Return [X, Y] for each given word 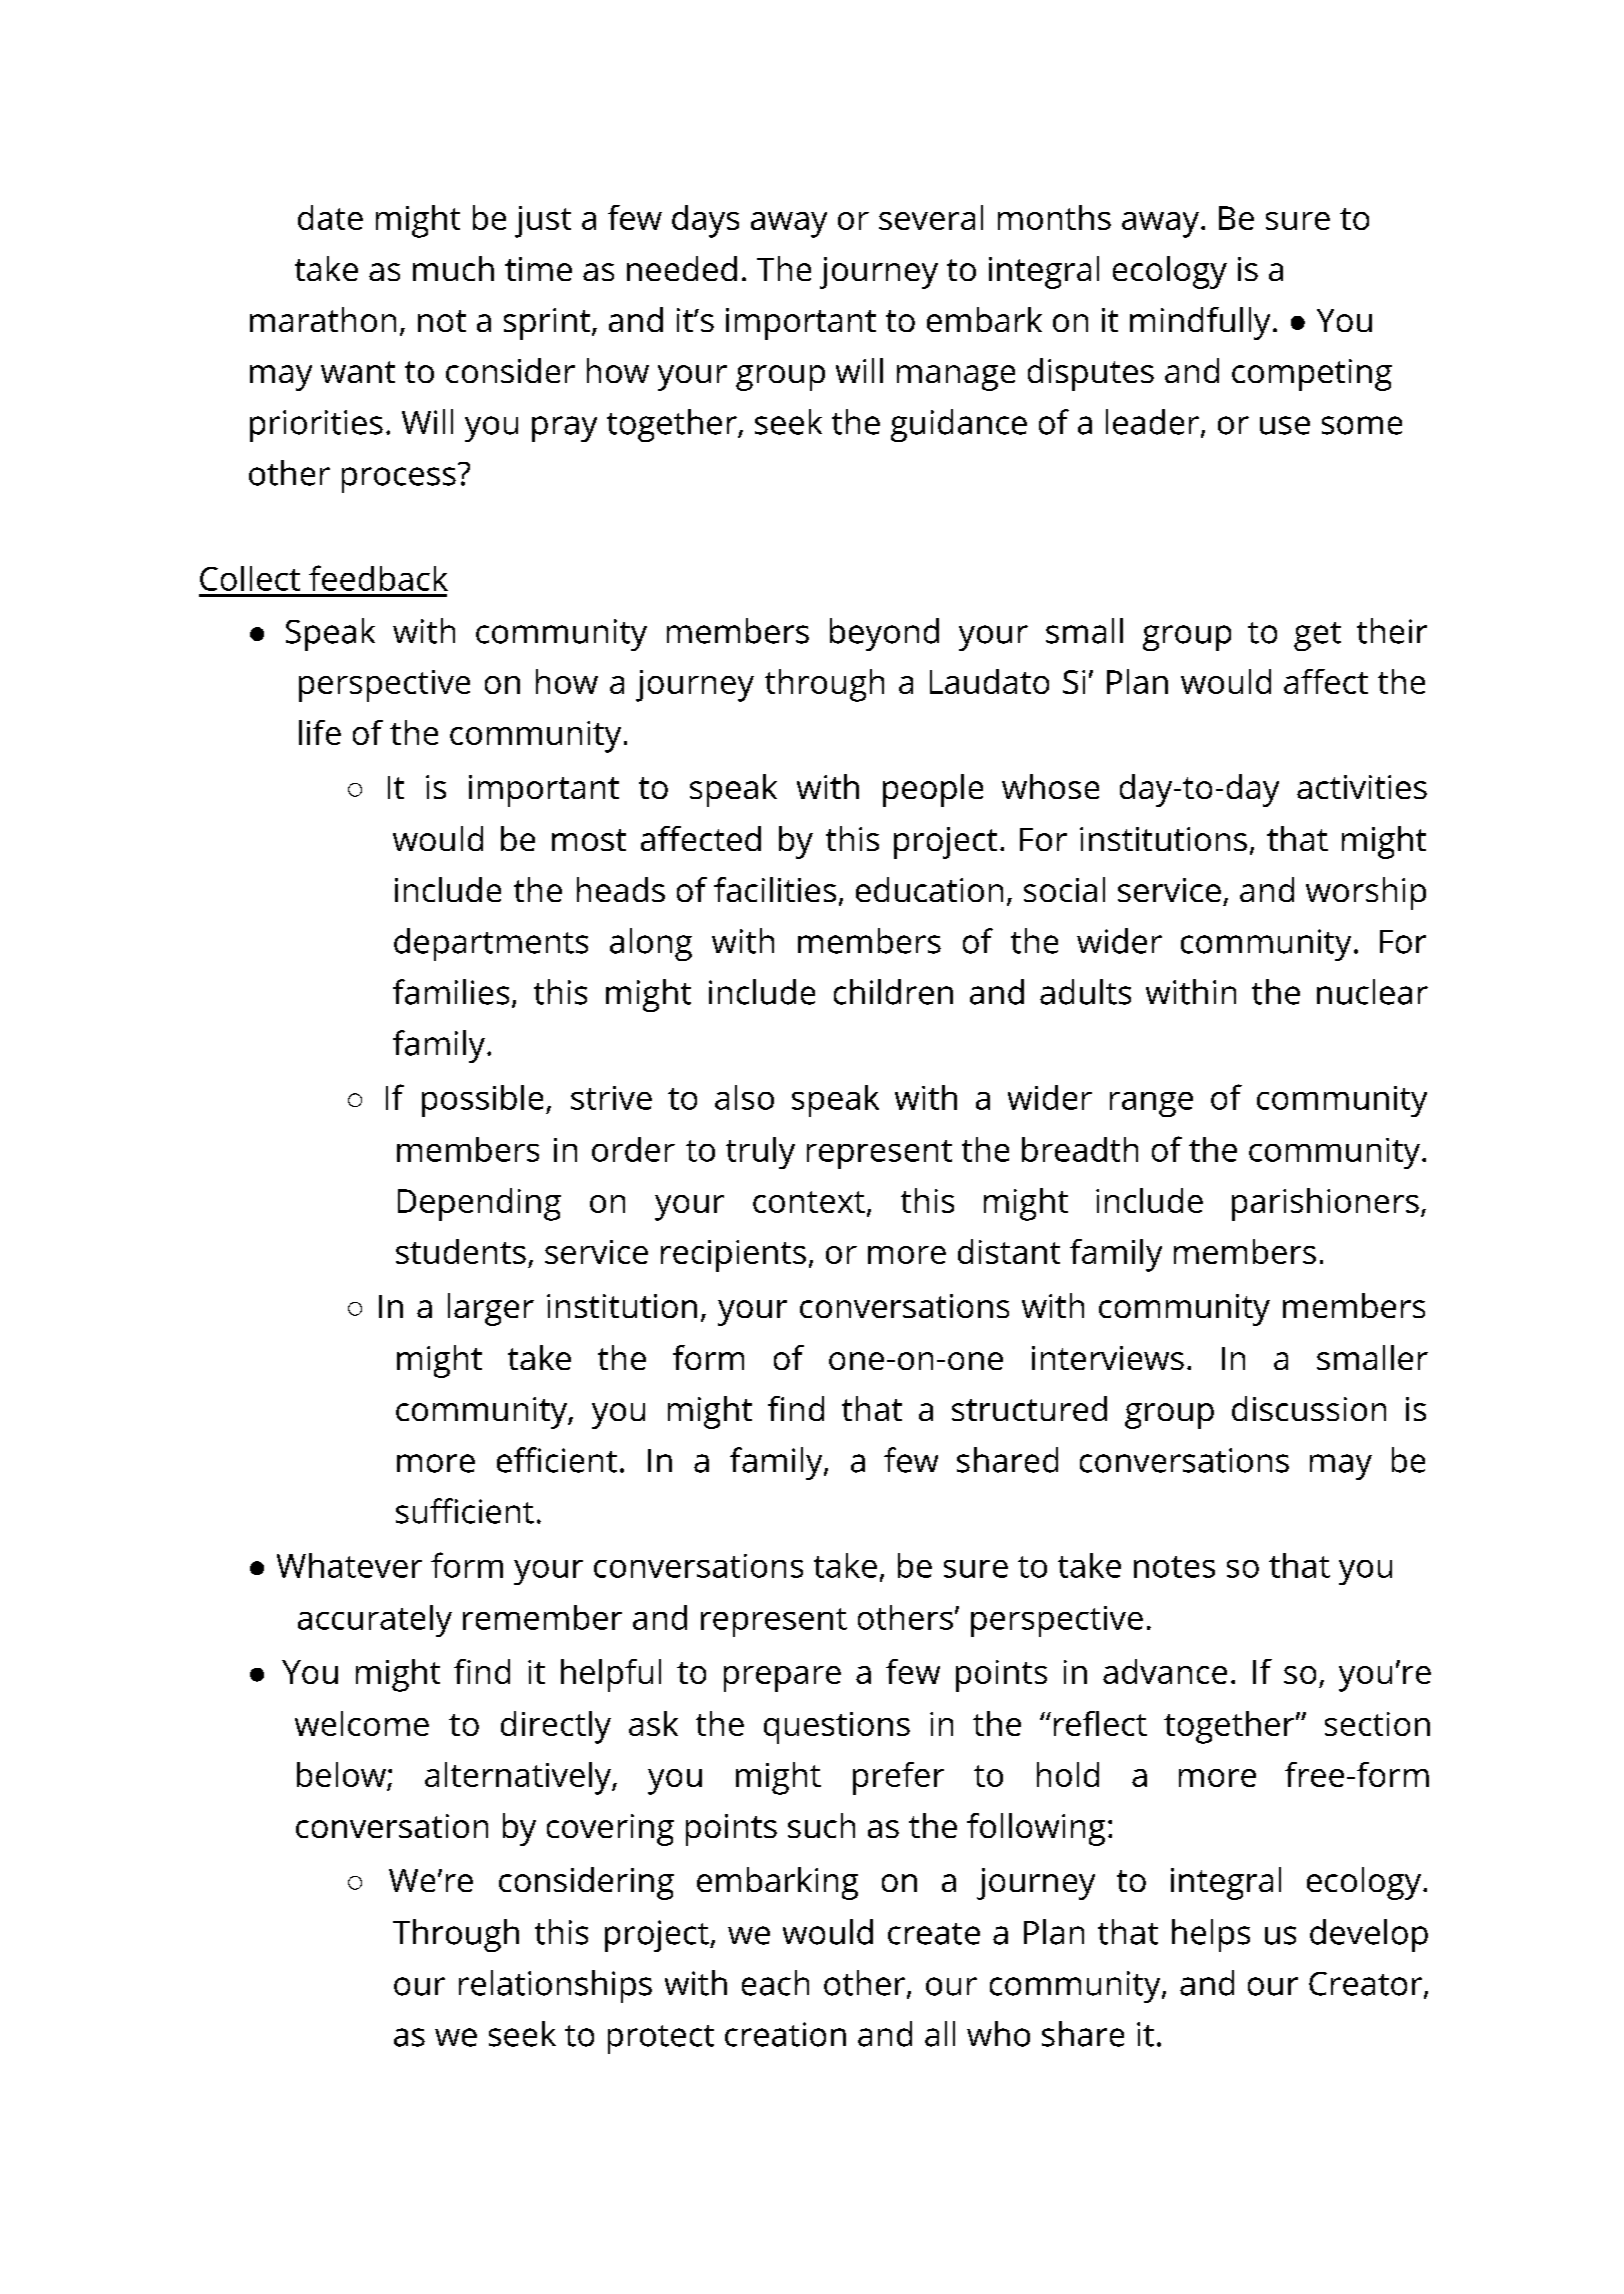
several [931, 217]
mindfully [1200, 323]
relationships [555, 1986]
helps [1211, 1935]
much [453, 268]
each [775, 1983]
